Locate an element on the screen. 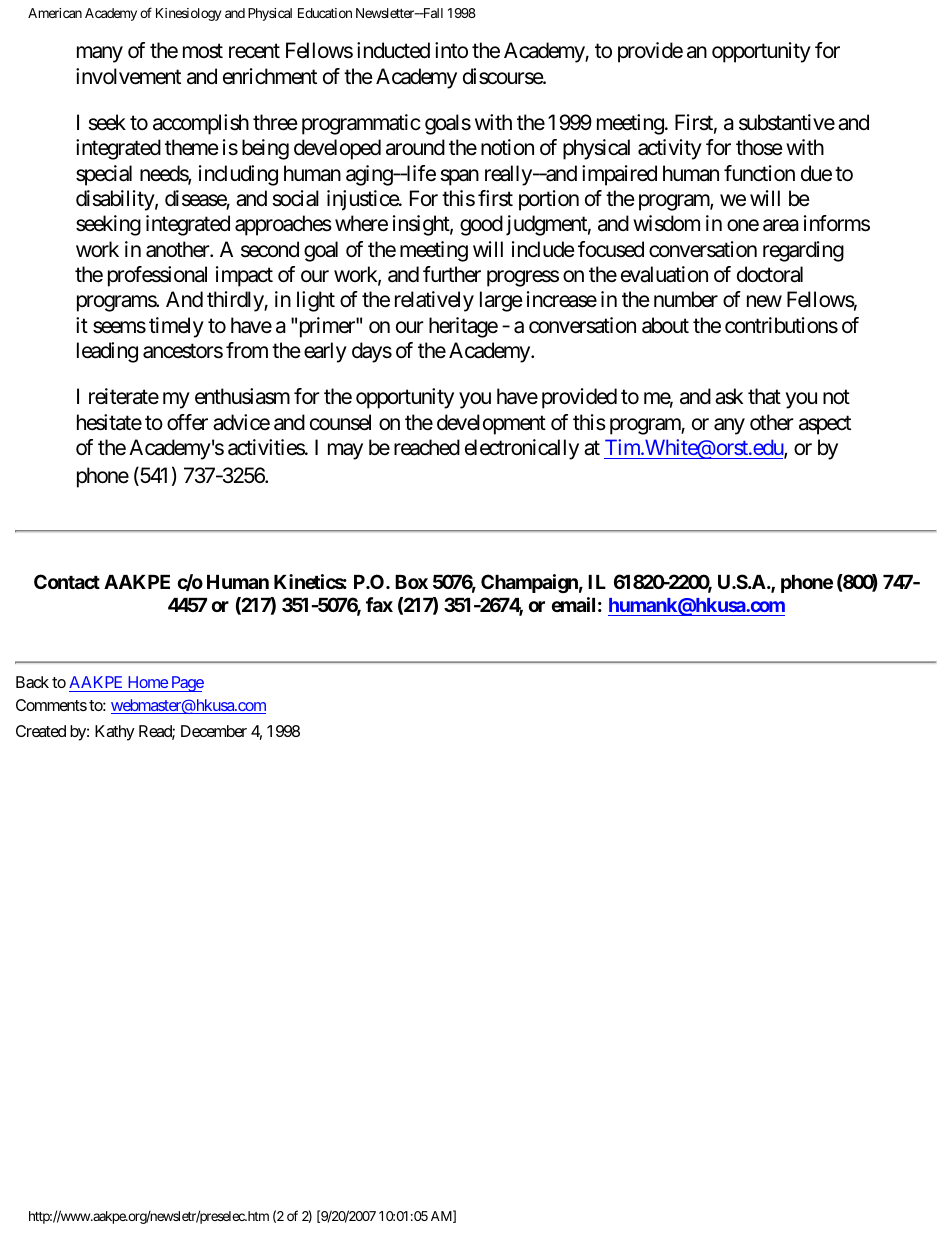 The image size is (952, 1233). into is located at coordinates (451, 50).
